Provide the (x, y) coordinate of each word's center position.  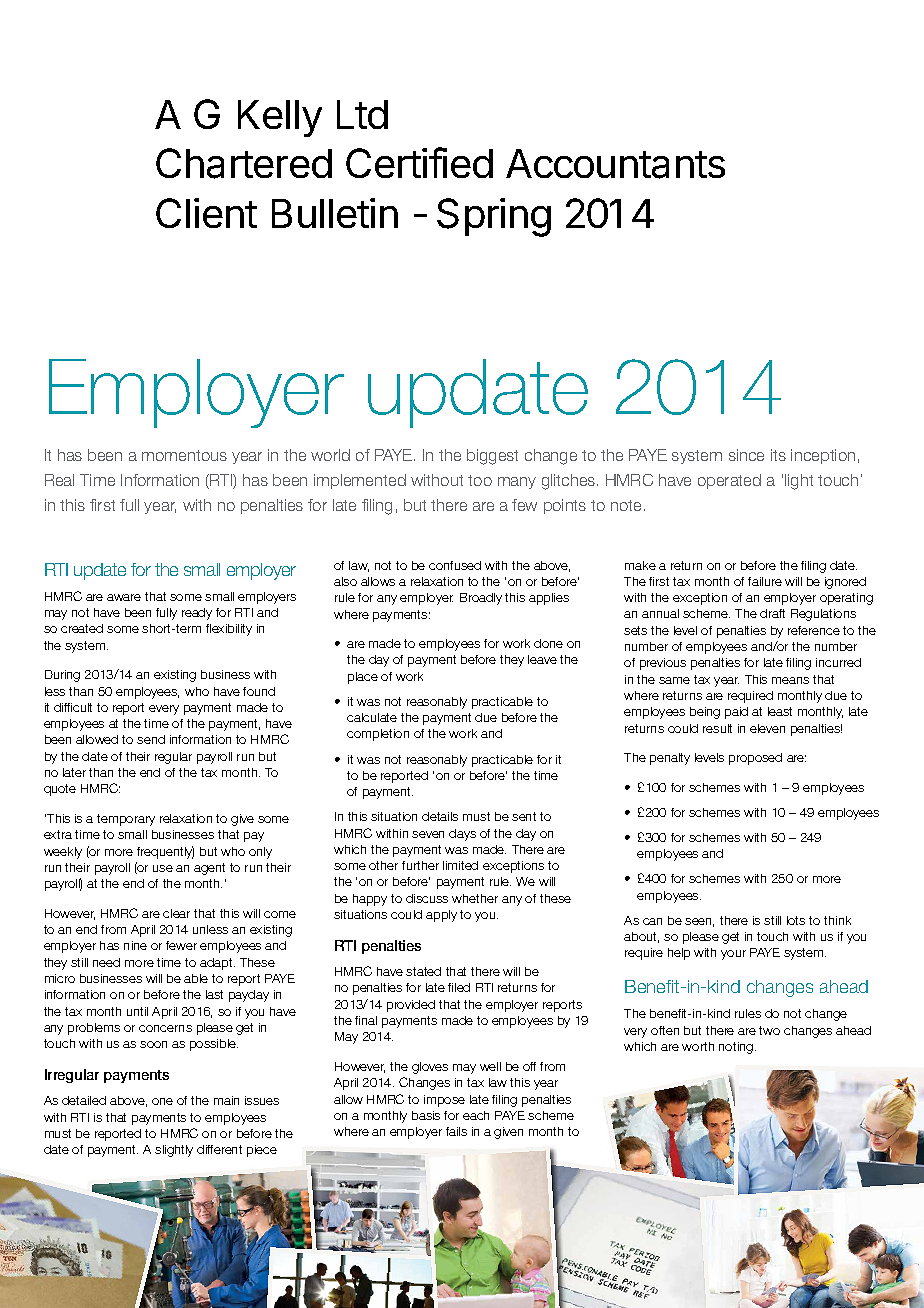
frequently (165, 852)
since (746, 455)
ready (197, 614)
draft (772, 613)
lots (796, 920)
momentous (184, 455)
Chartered (244, 163)
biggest (492, 457)
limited (460, 865)
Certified (419, 162)
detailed (84, 1100)
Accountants (615, 164)
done (548, 643)
